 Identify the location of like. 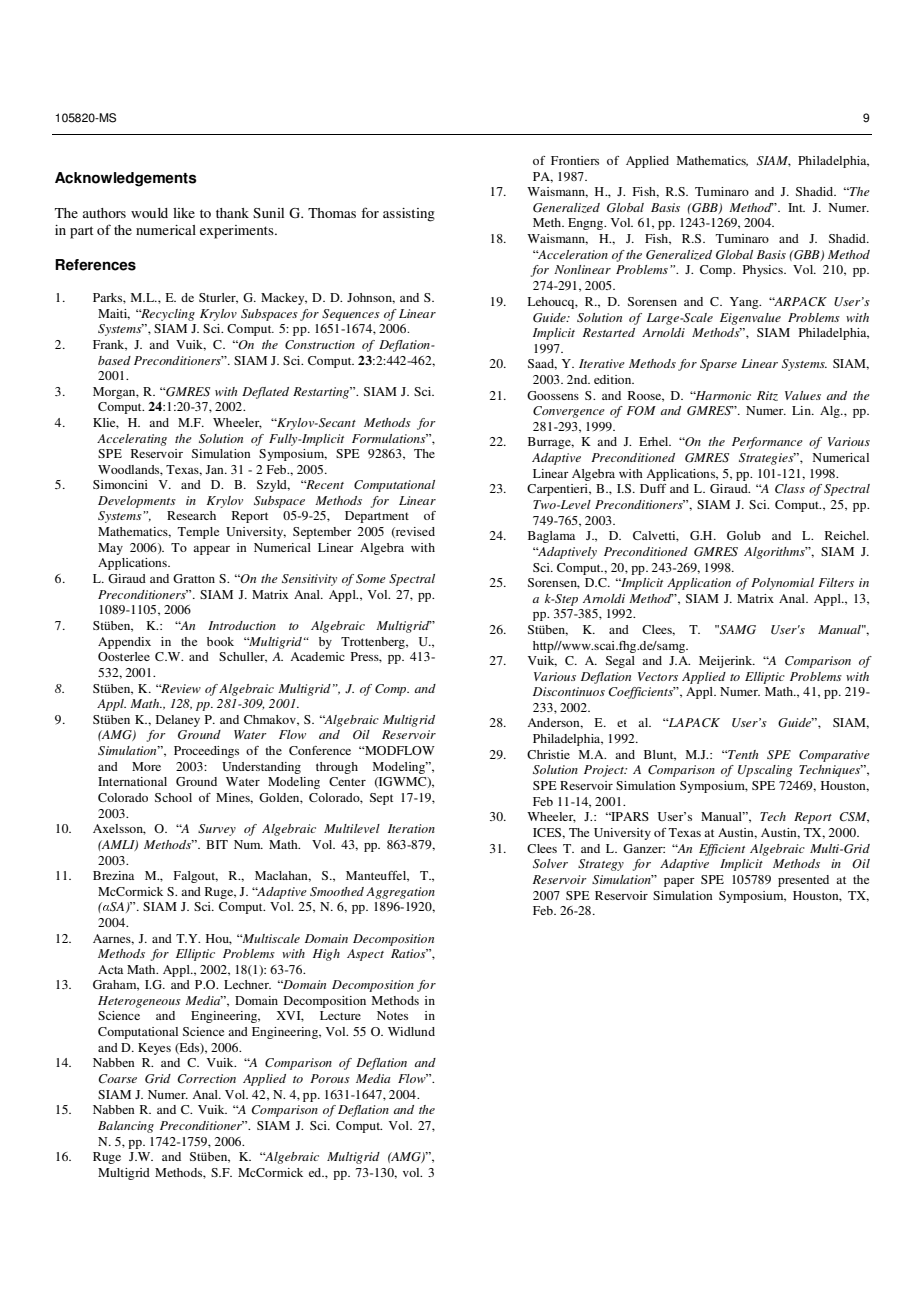
(184, 213).
